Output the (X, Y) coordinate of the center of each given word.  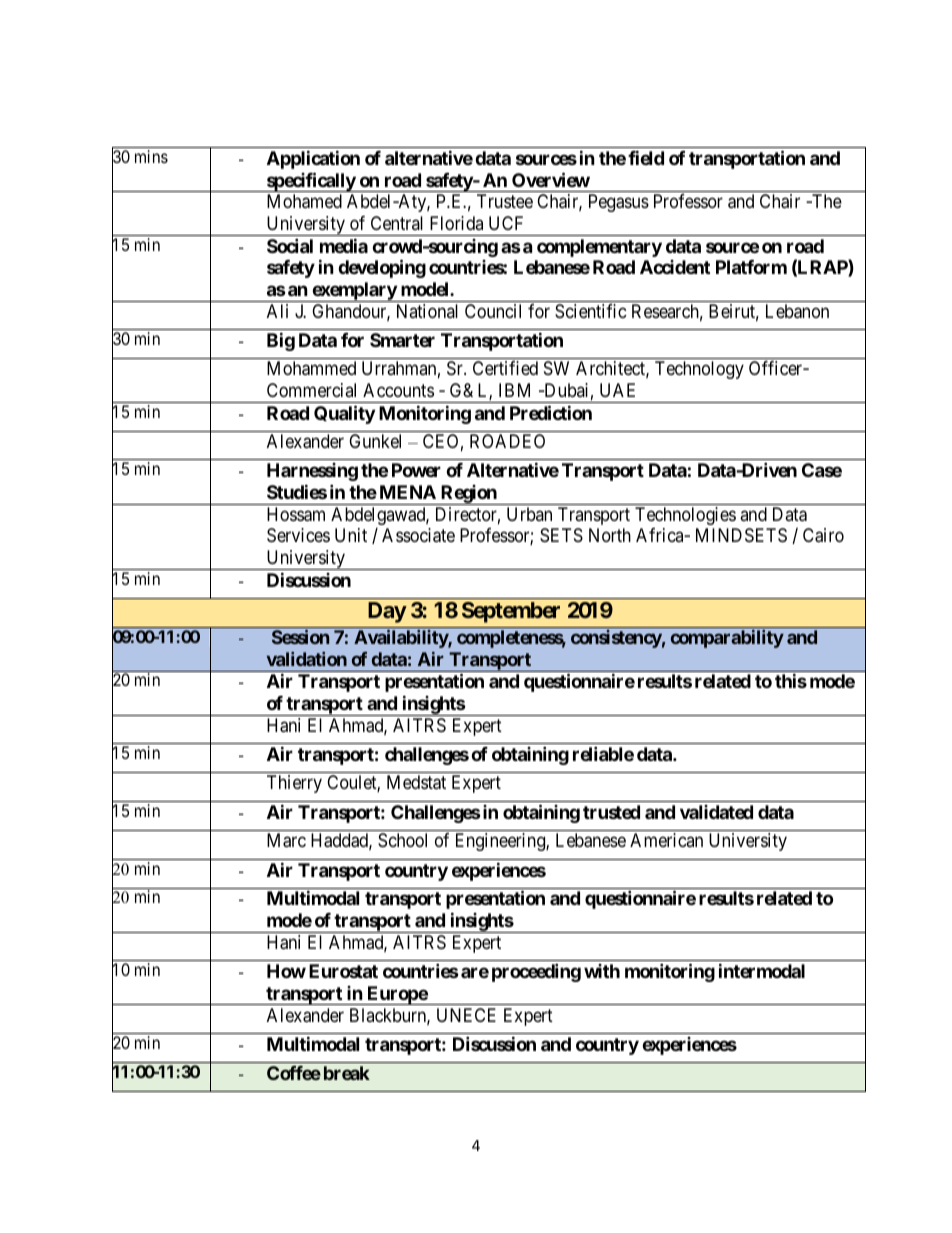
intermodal (762, 970)
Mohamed (304, 201)
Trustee (505, 201)
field (646, 157)
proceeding (536, 972)
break (347, 1073)
